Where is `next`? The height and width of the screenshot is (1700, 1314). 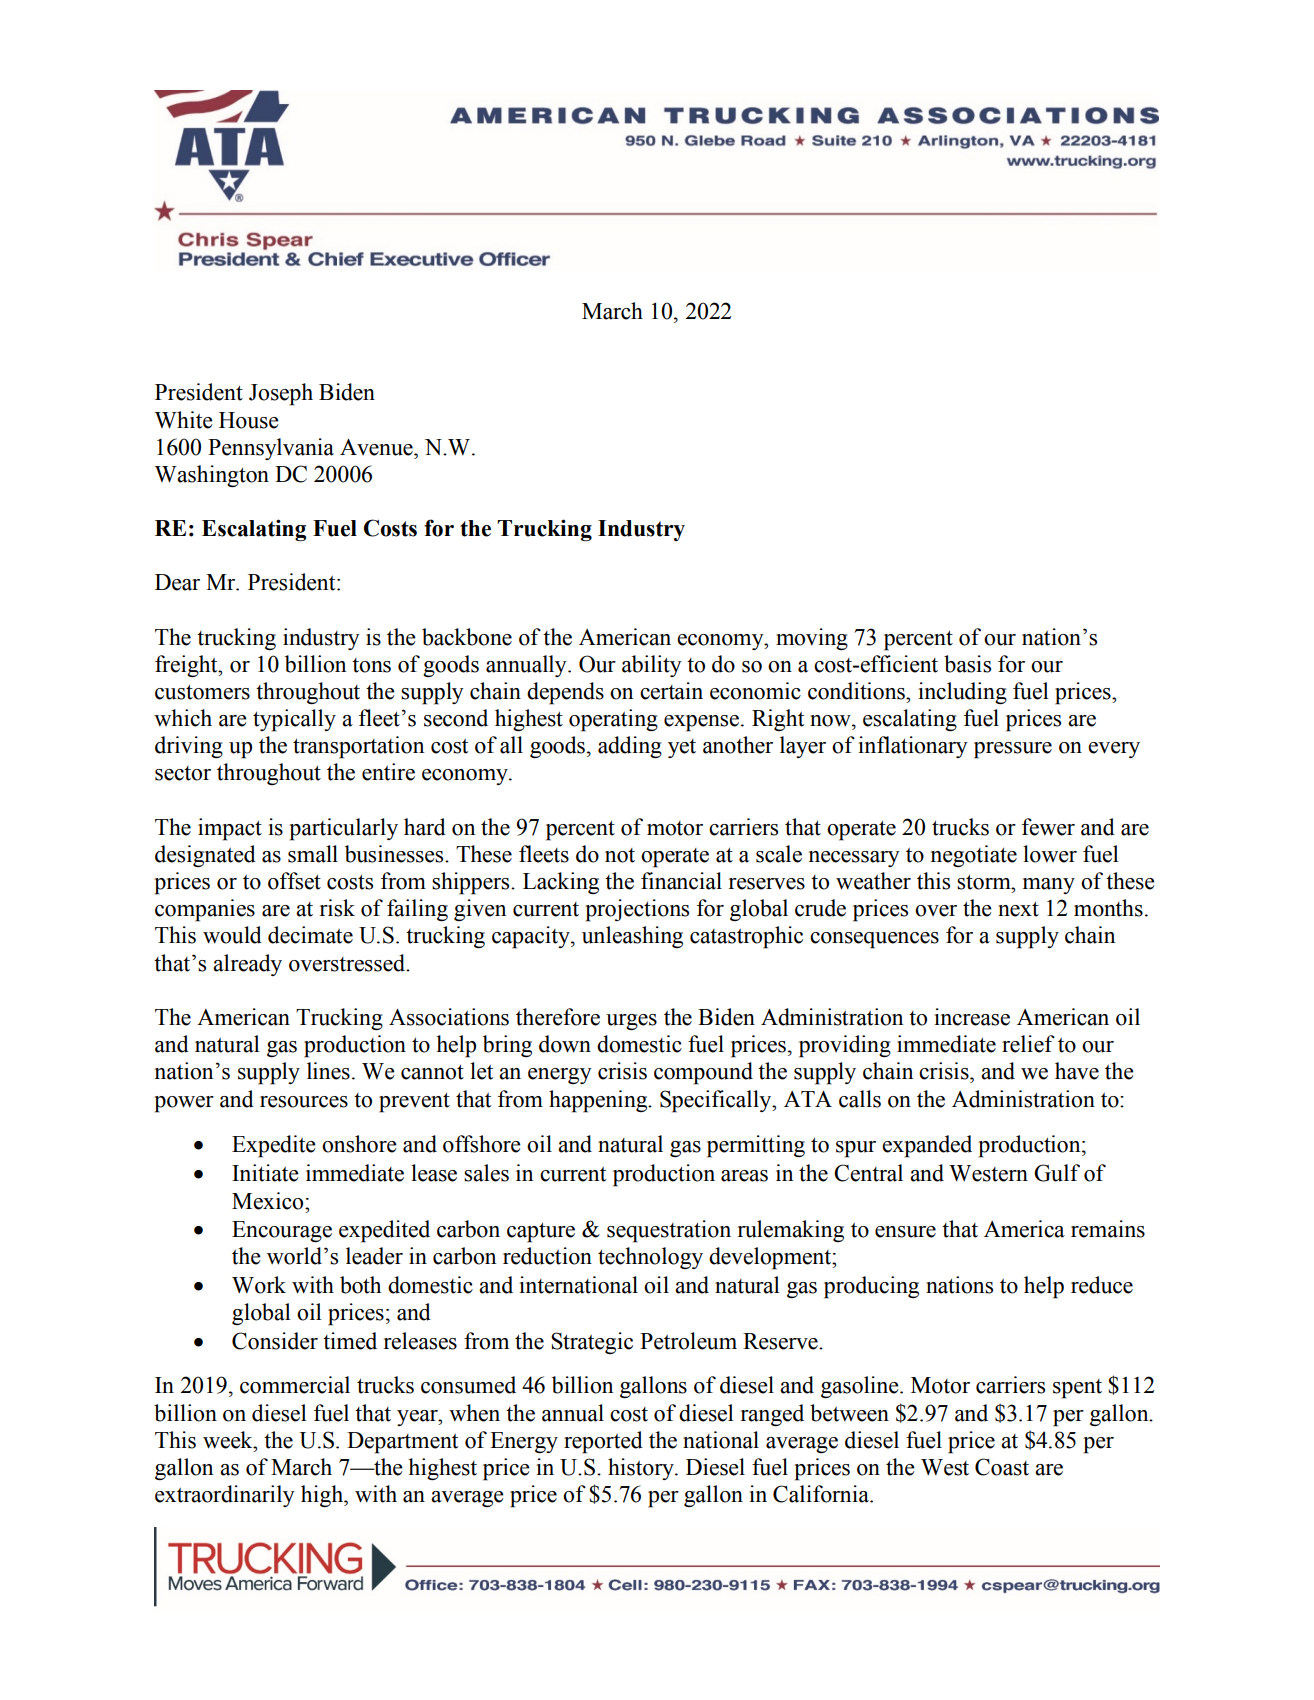 next is located at coordinates (1018, 909).
